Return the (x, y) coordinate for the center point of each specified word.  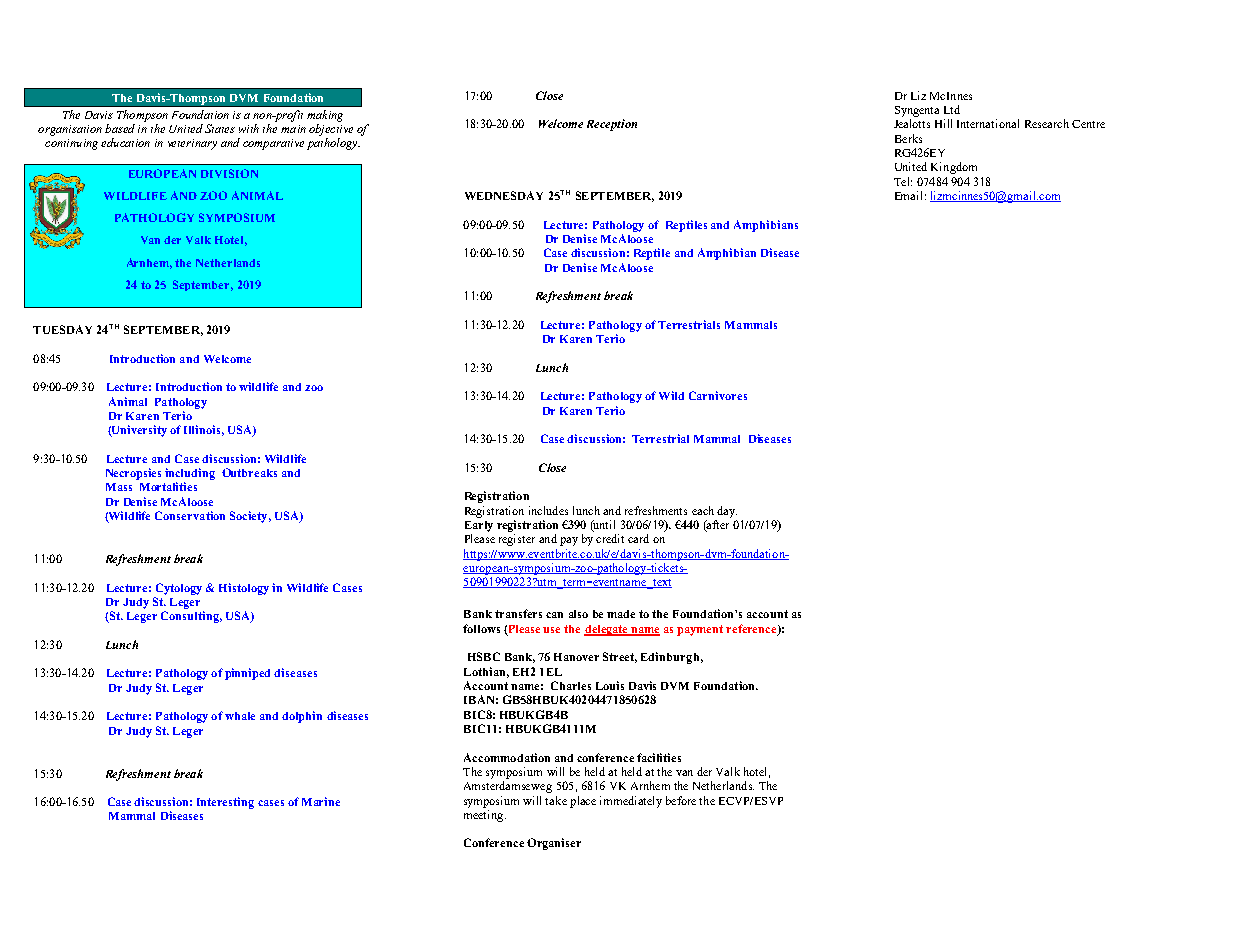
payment (700, 630)
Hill (943, 123)
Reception (612, 125)
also (578, 614)
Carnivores (718, 395)
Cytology (179, 589)
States (220, 128)
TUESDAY (62, 329)
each (703, 510)
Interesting (225, 803)
